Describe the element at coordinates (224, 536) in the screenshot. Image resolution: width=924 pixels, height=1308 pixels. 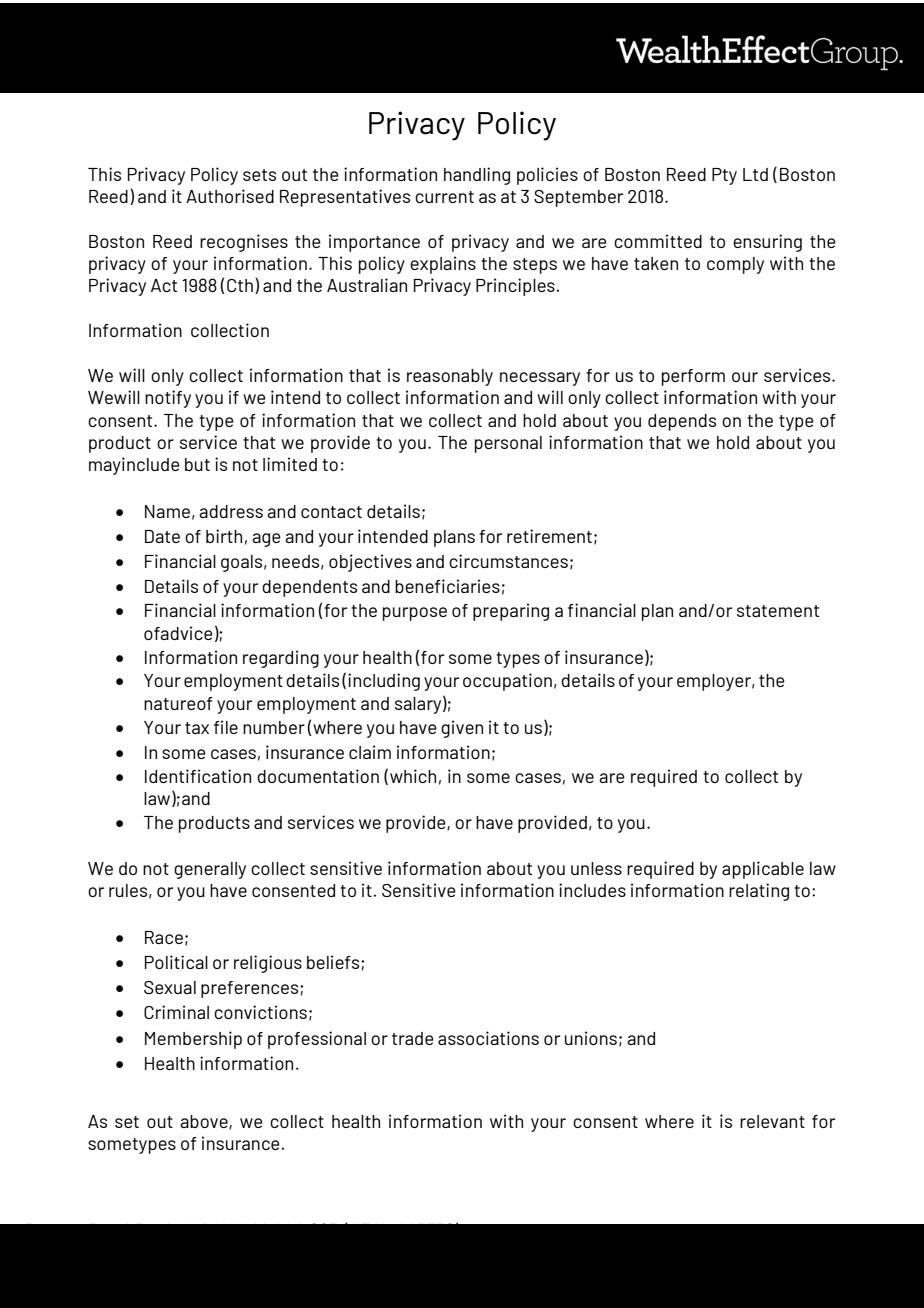
I see `birth` at that location.
